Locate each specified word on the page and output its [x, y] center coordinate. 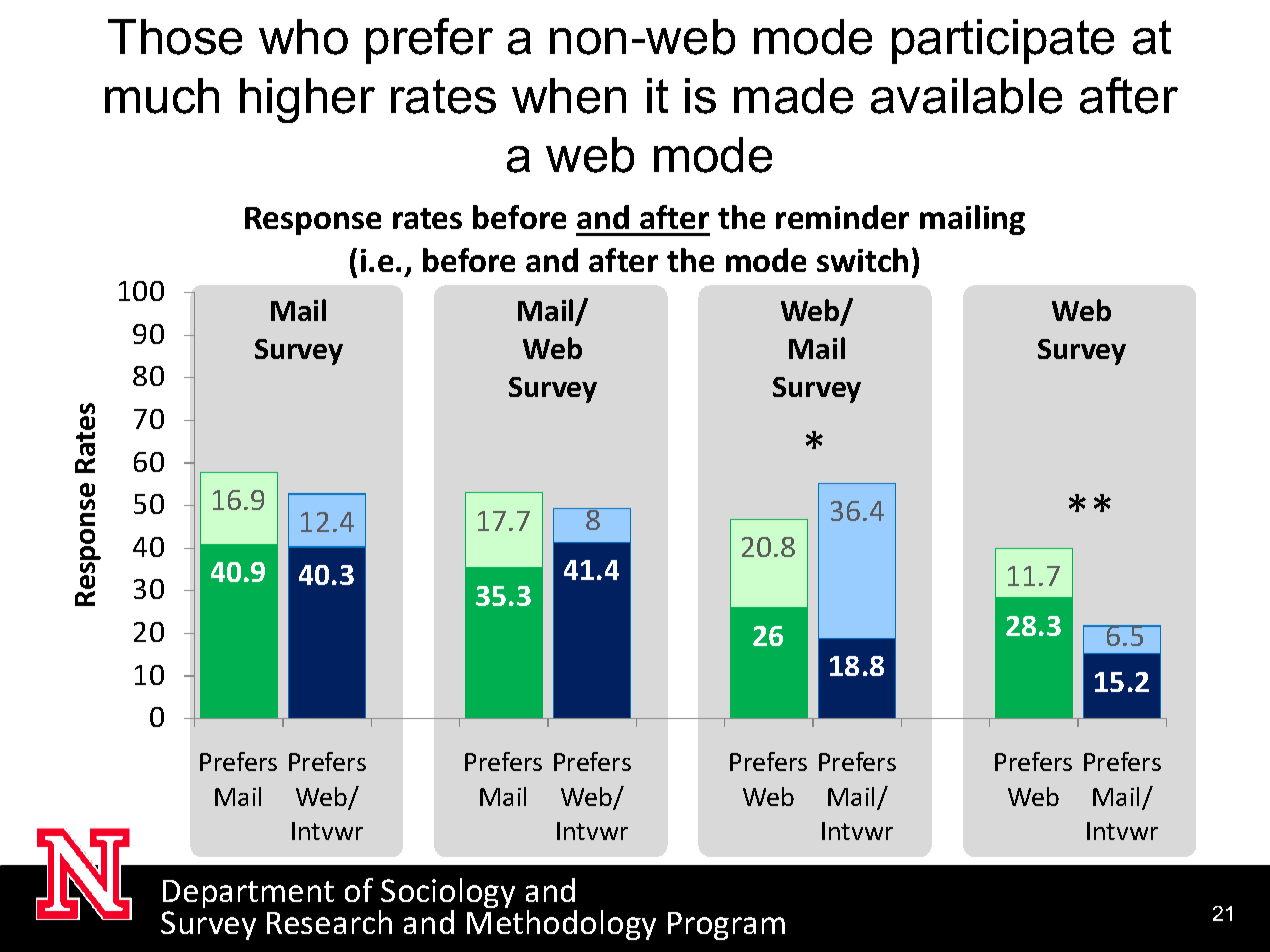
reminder [842, 217]
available [966, 96]
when [569, 96]
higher [307, 100]
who [303, 37]
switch [862, 260]
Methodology [561, 925]
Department [248, 894]
